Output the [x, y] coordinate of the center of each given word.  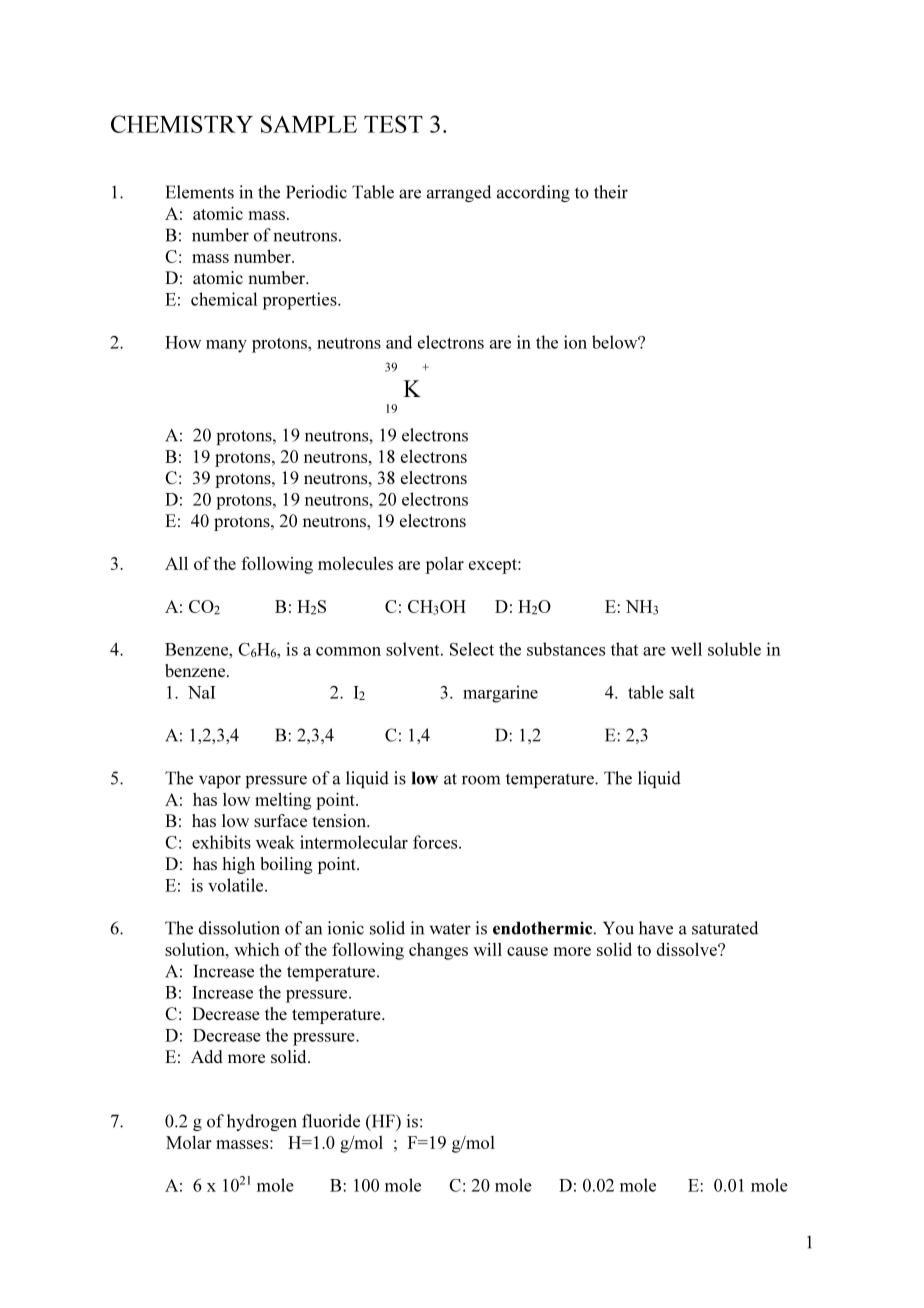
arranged [459, 193]
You [618, 928]
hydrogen [262, 1122]
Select [472, 649]
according [533, 193]
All [176, 563]
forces [436, 842]
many [226, 346]
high [238, 865]
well [686, 649]
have [656, 928]
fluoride [331, 1121]
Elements [200, 192]
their [611, 192]
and [399, 342]
